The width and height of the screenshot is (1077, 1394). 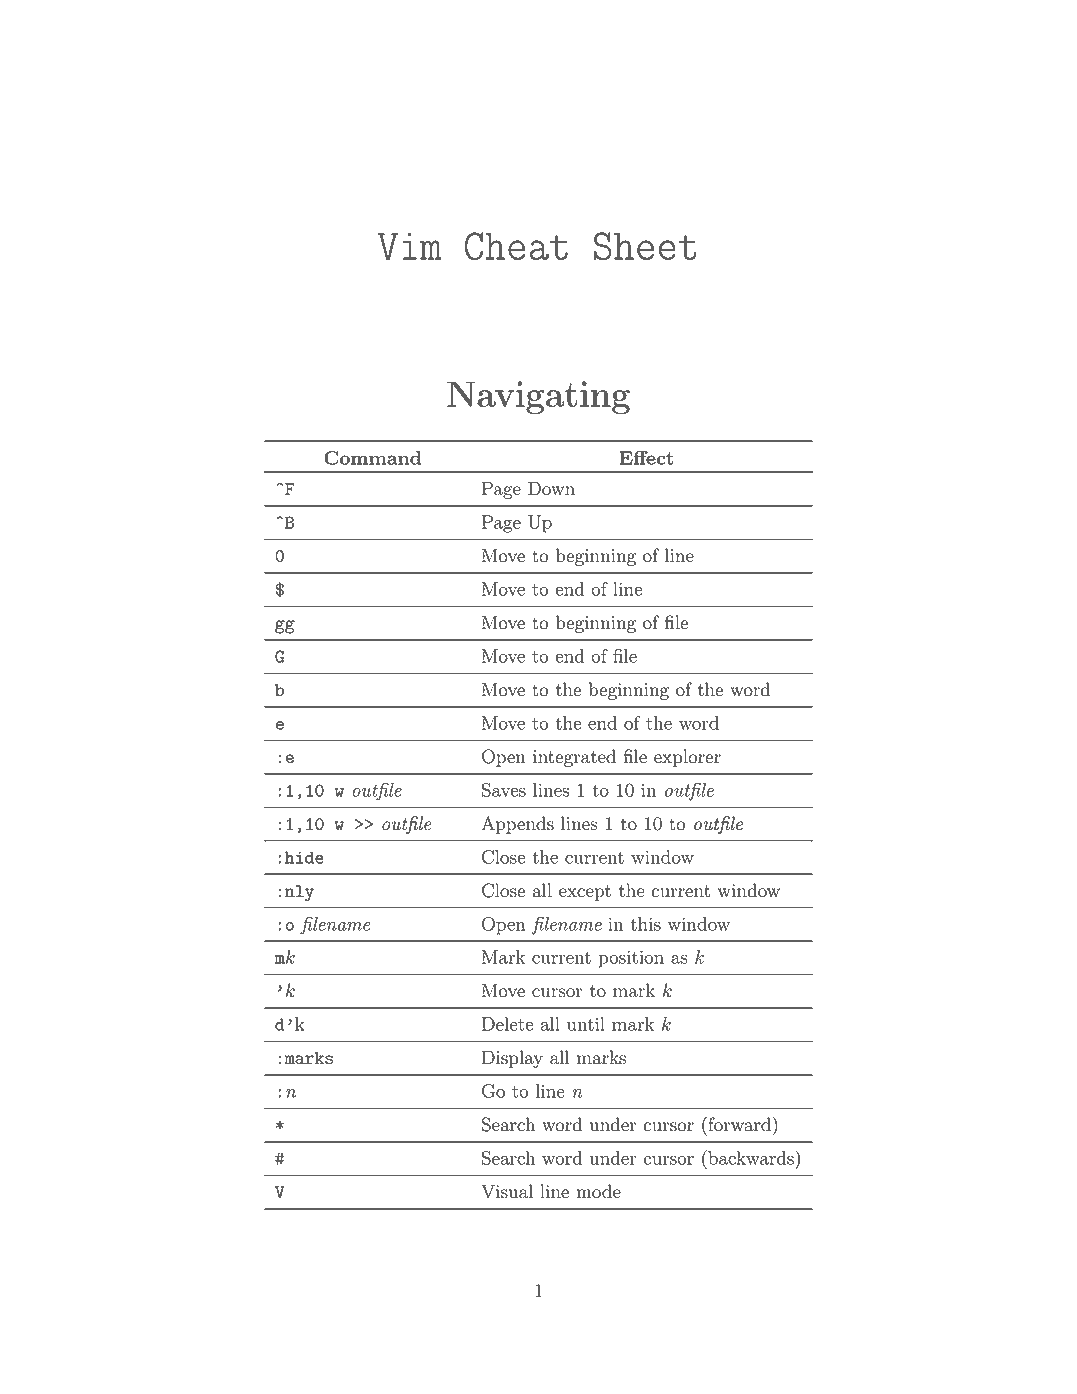 I want to click on Visual, so click(x=507, y=1191).
